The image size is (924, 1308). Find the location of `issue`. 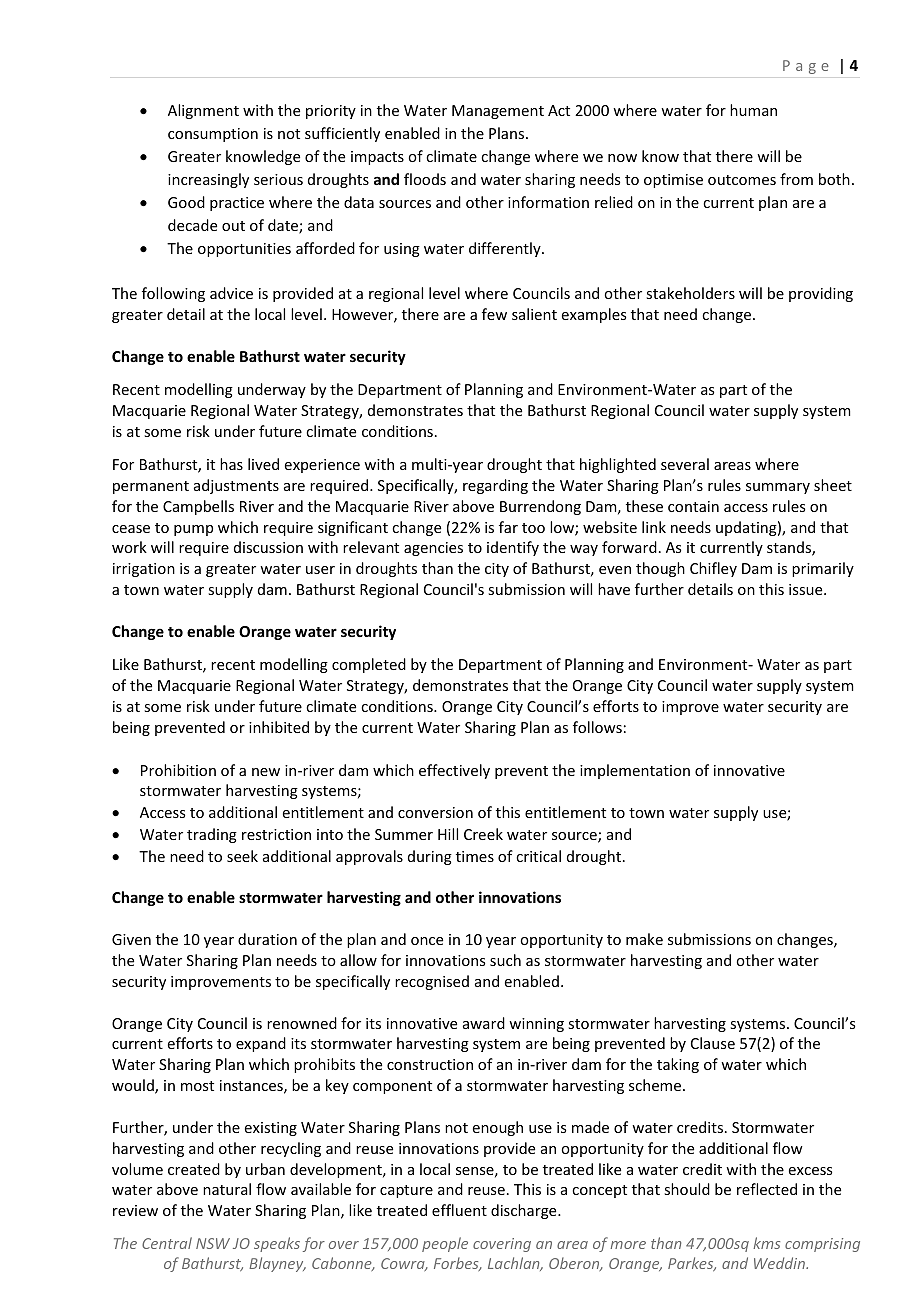

issue is located at coordinates (807, 589).
